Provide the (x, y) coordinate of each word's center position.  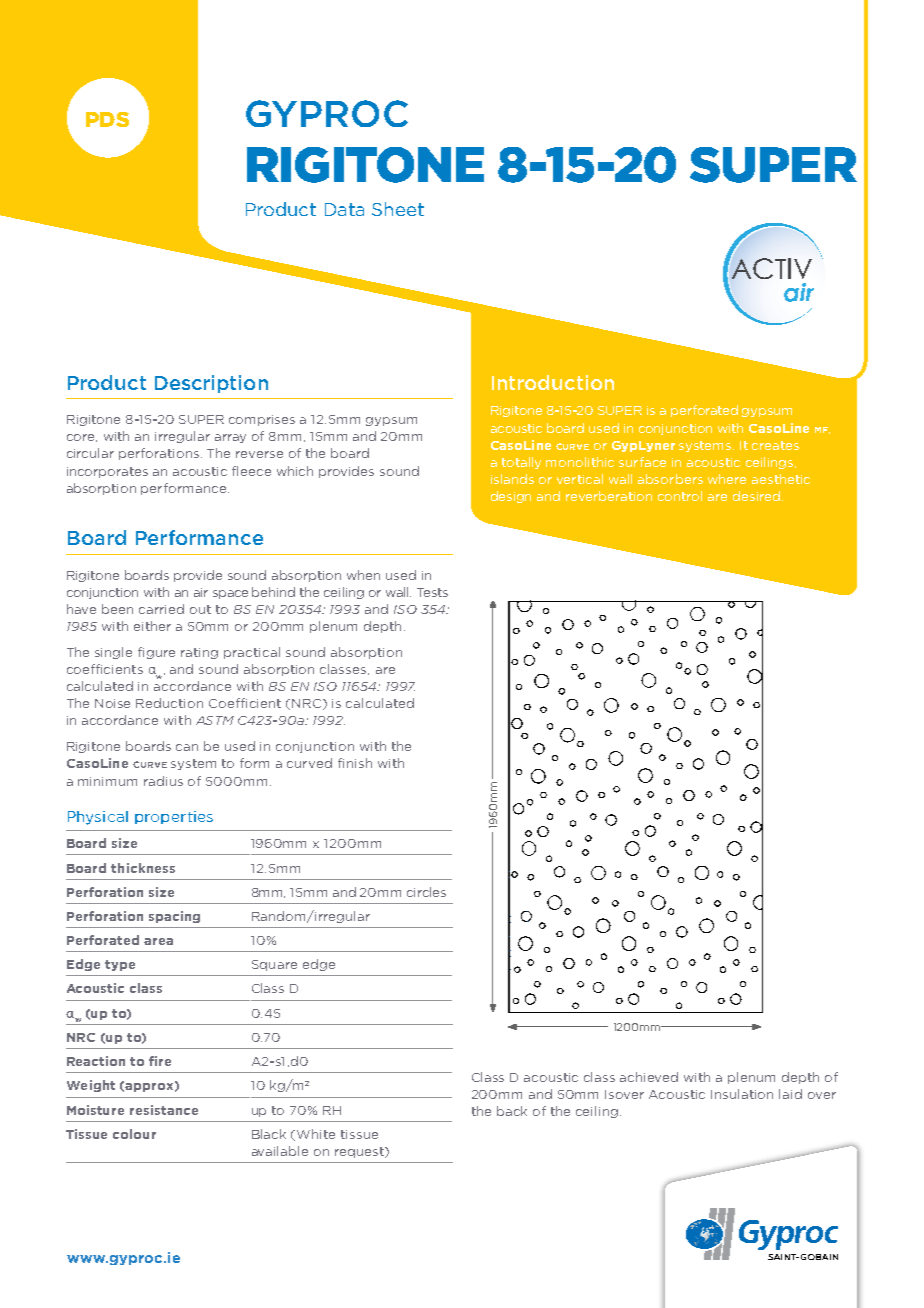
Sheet (398, 209)
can (187, 747)
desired (756, 496)
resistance (164, 1110)
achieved (649, 1077)
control (680, 496)
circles (426, 892)
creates (775, 445)
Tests (432, 592)
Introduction (553, 382)
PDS (107, 119)
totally (521, 463)
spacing (174, 917)
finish (355, 763)
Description (211, 384)
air (201, 592)
